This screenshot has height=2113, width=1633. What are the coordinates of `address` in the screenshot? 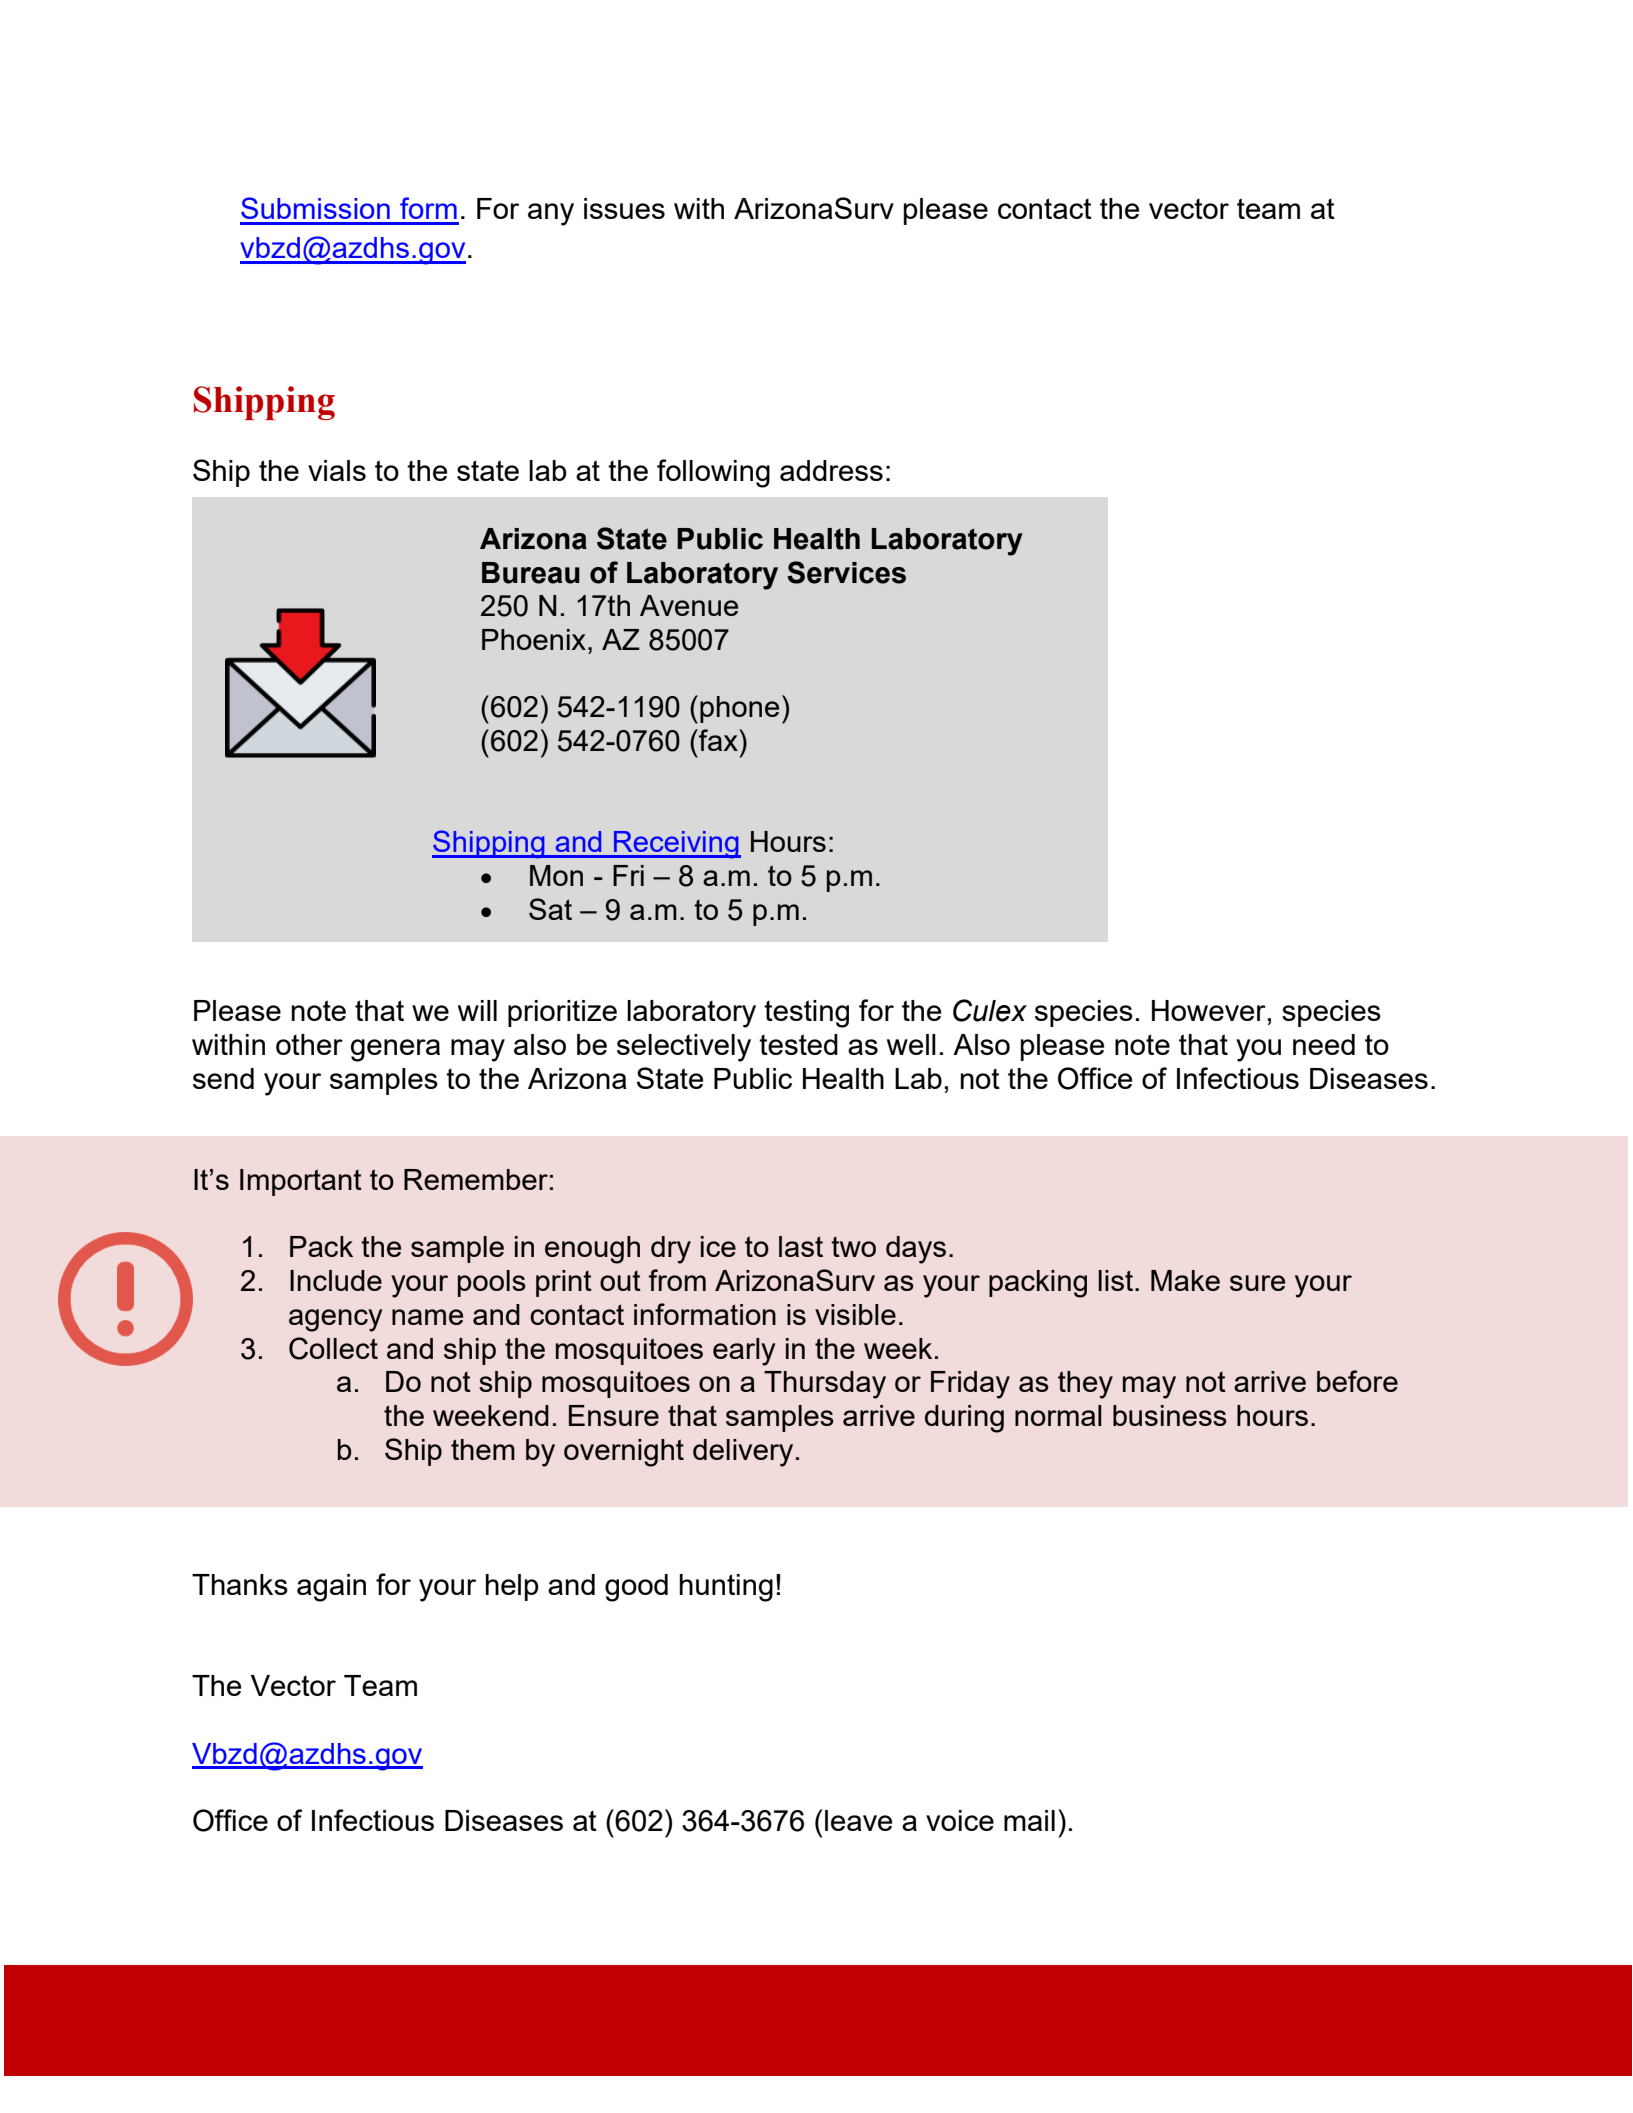 It's located at (831, 470).
